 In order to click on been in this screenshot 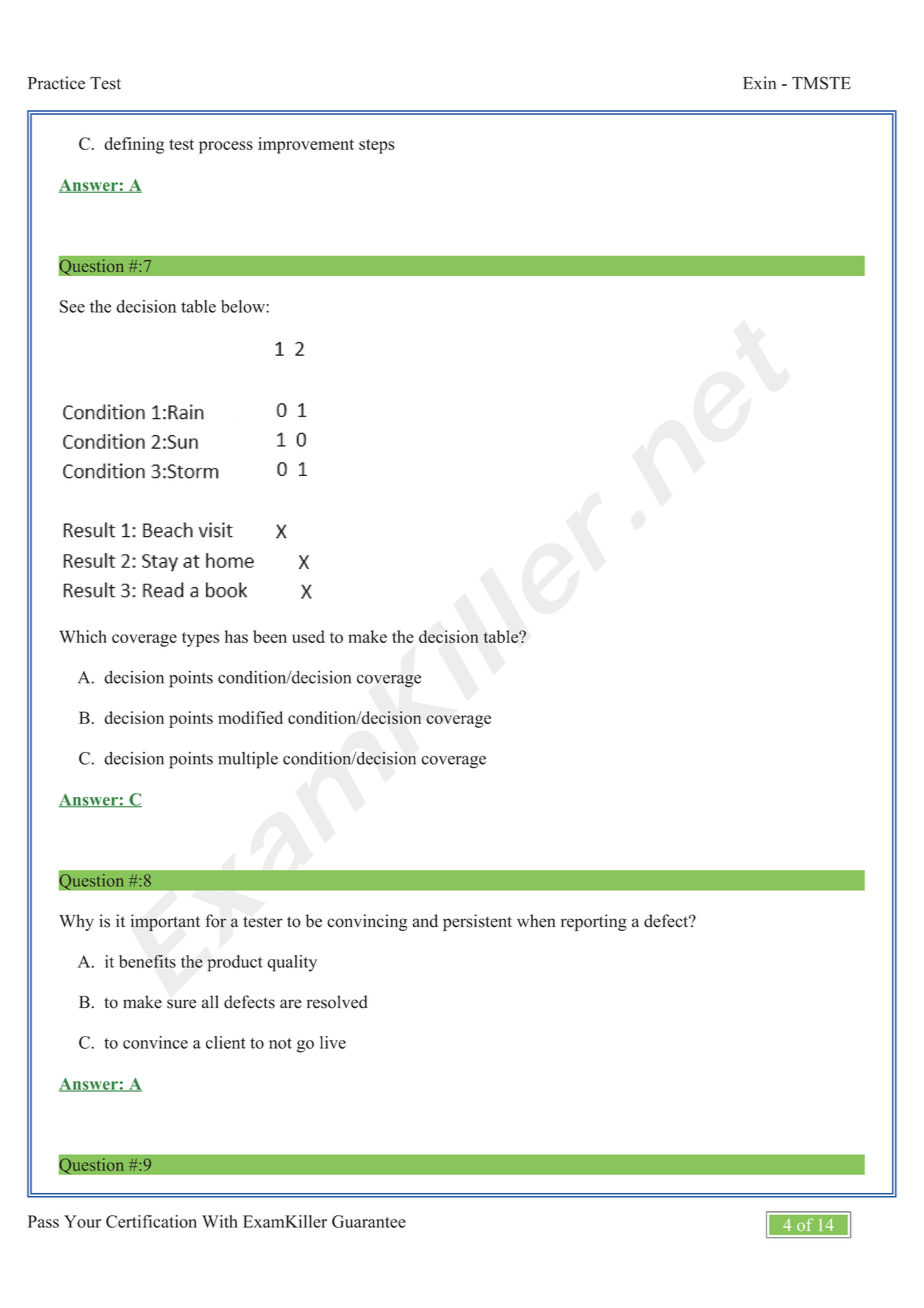, I will do `click(270, 636)`.
